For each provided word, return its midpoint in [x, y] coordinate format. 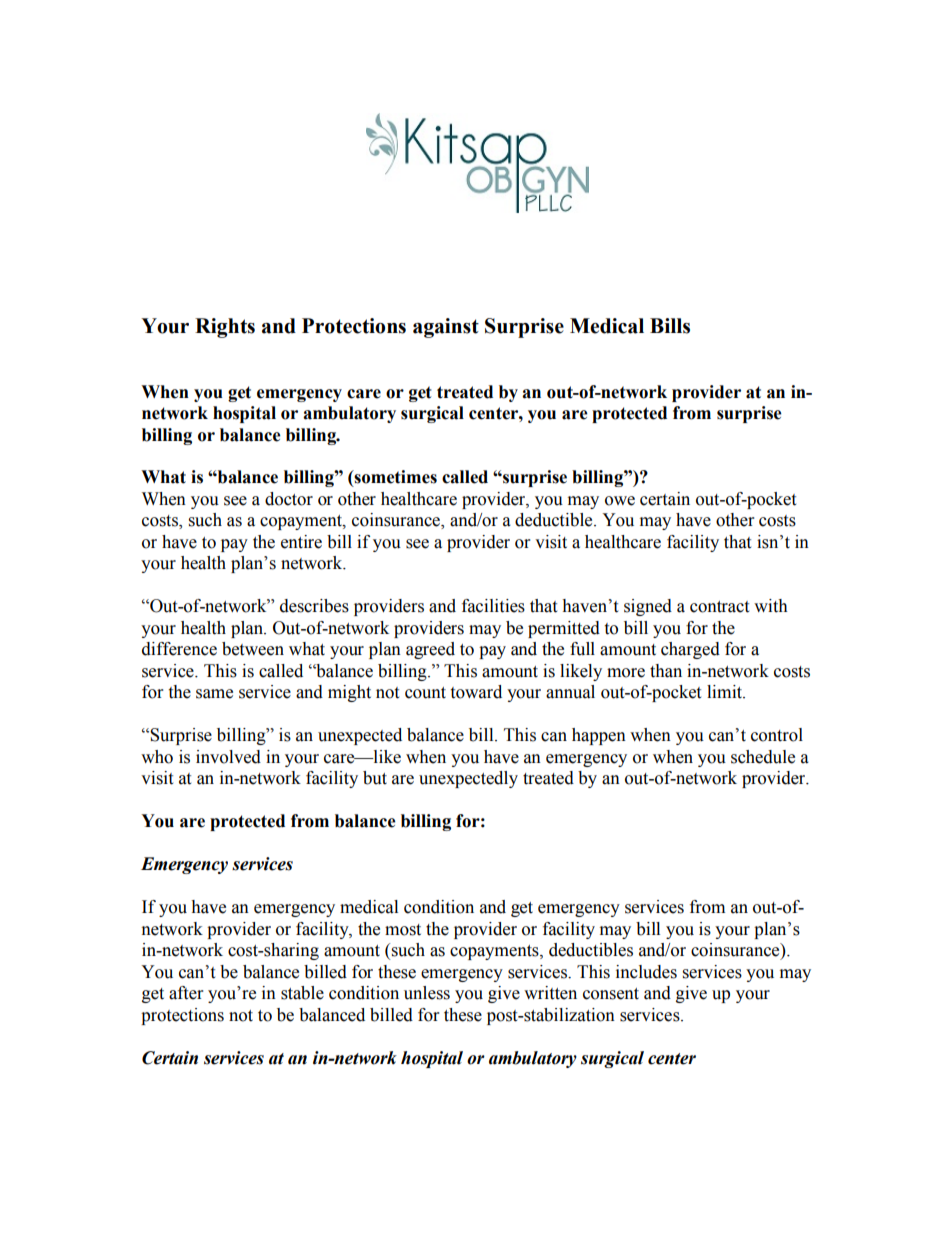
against [446, 328]
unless [427, 993]
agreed [430, 650]
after [186, 993]
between [253, 649]
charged [690, 650]
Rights [225, 328]
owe [620, 501]
